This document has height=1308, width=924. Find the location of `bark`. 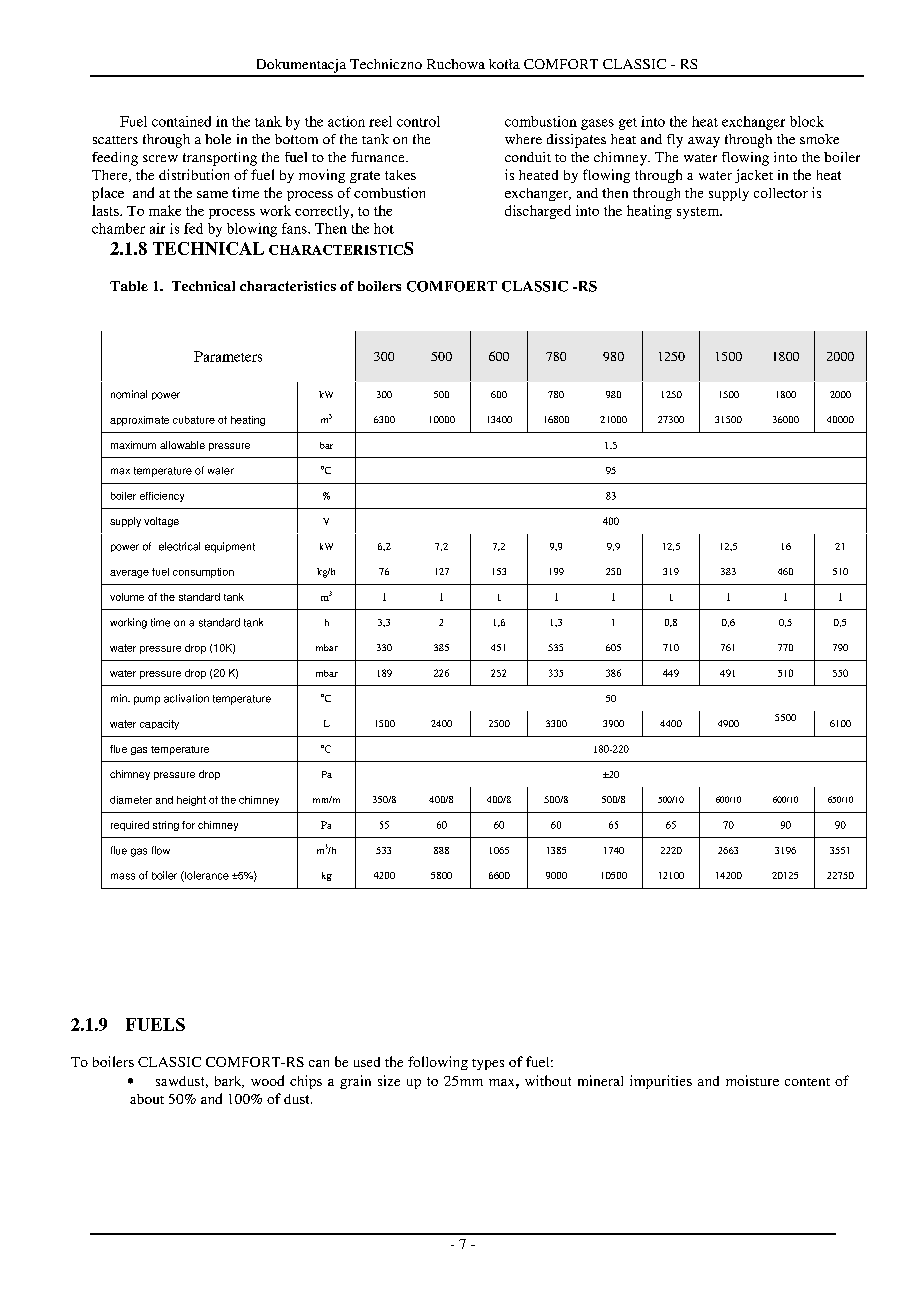

bark is located at coordinates (229, 1082).
